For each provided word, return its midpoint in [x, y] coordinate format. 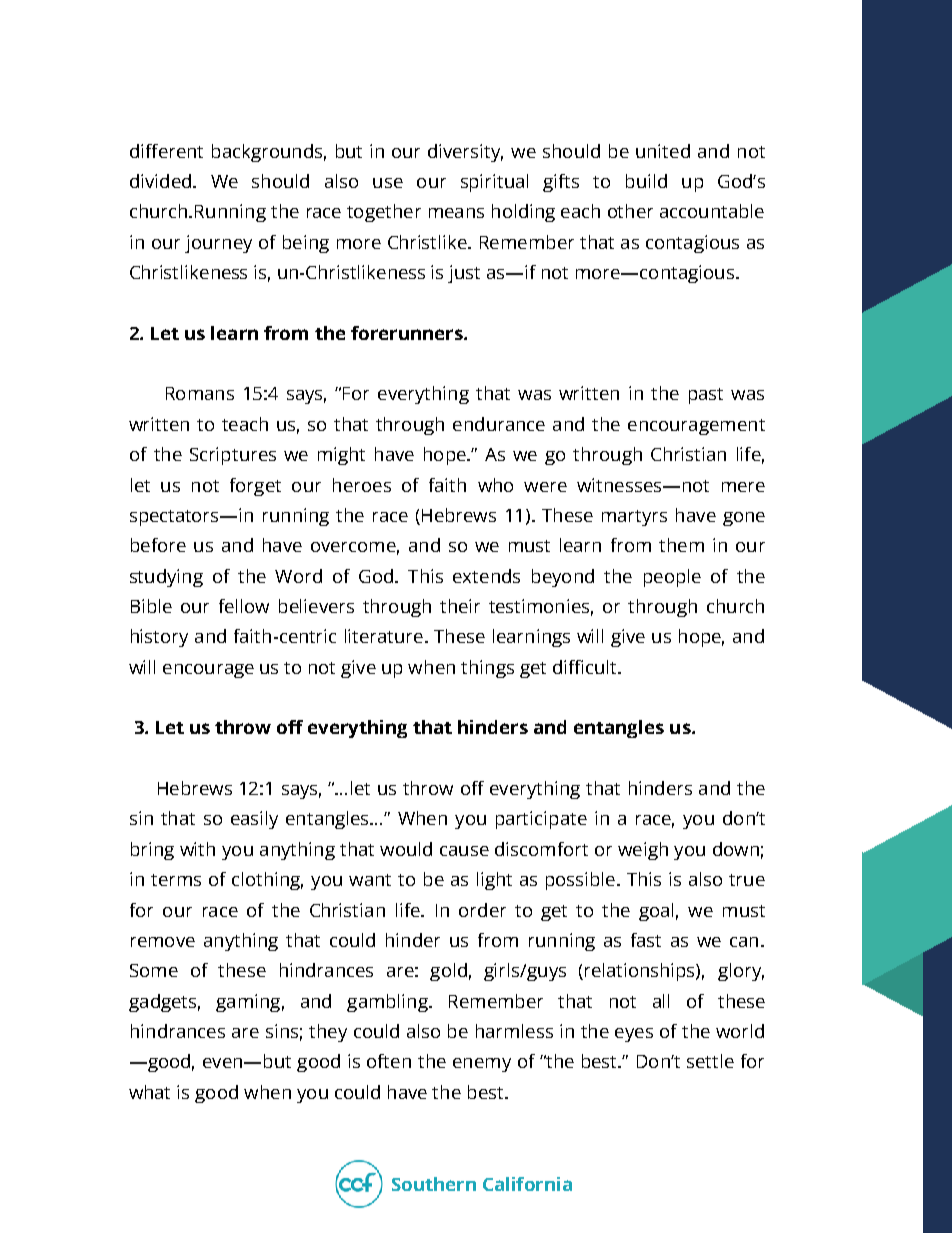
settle [710, 1061]
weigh [643, 851]
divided [160, 181]
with [197, 849]
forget [255, 487]
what [149, 1092]
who [495, 485]
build [646, 181]
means [456, 213]
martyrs [634, 518]
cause [464, 851]
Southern [434, 1184]
